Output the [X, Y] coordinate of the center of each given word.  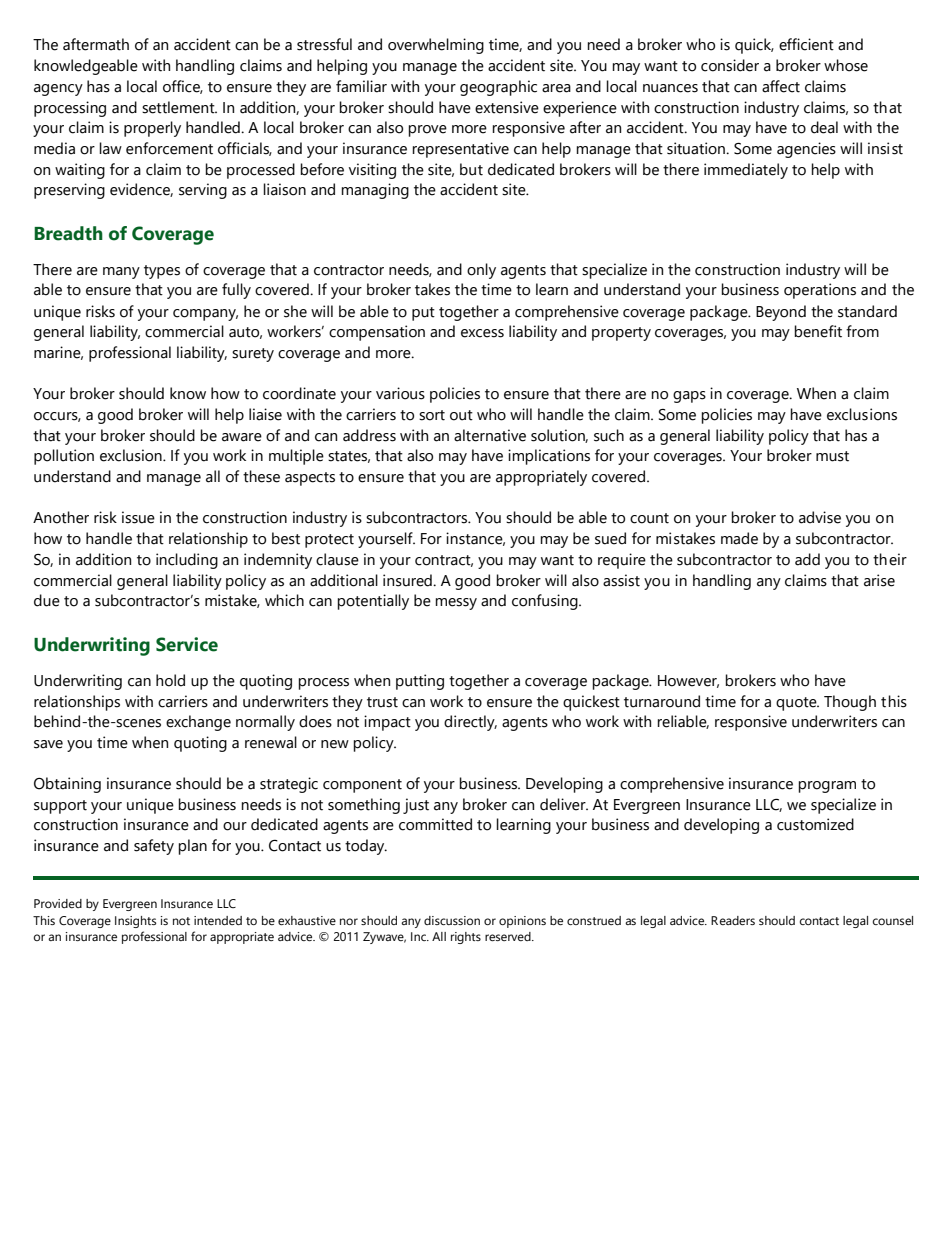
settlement [179, 107]
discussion [452, 920]
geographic [498, 88]
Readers [733, 920]
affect [781, 86]
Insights [135, 922]
